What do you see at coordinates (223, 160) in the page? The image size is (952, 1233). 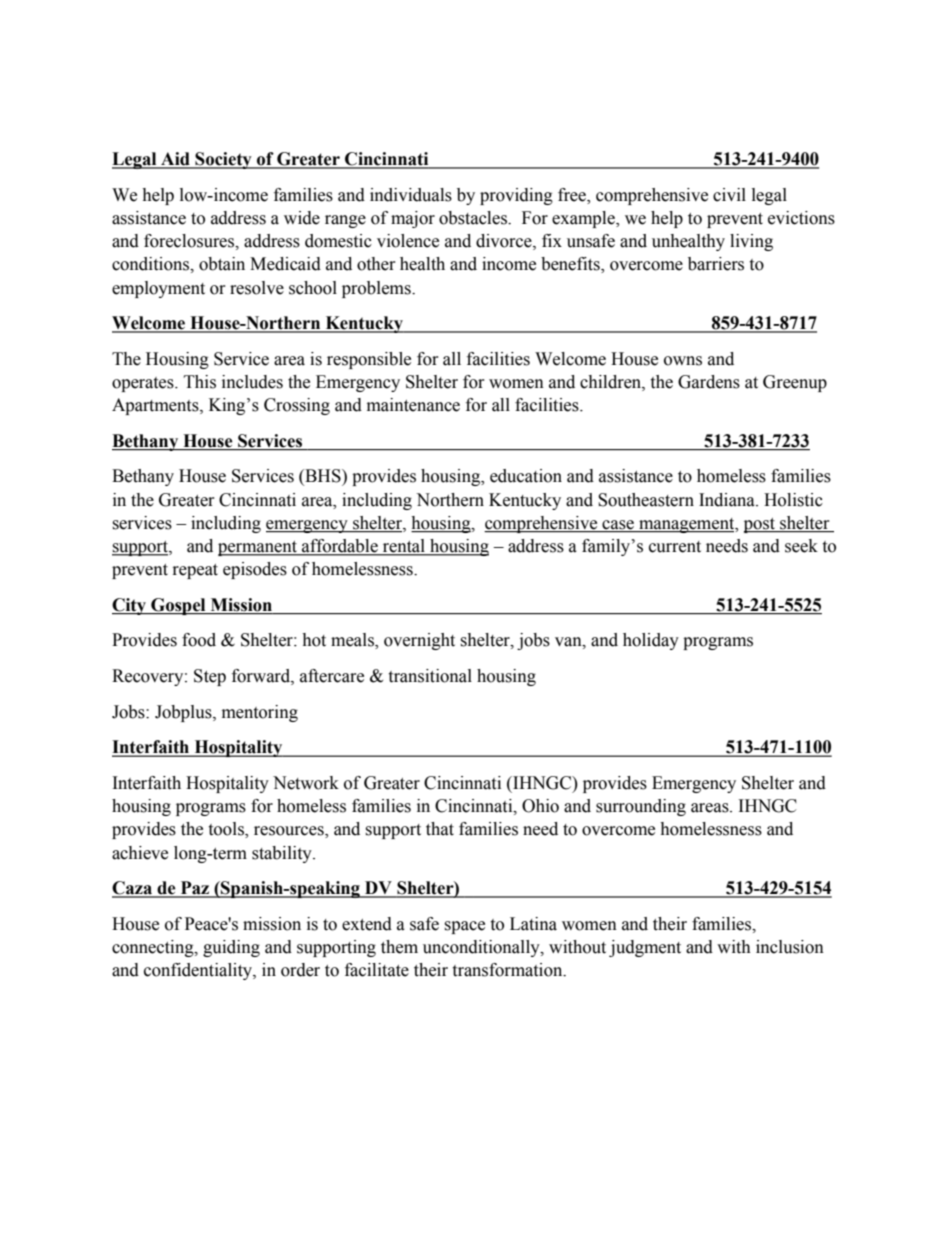 I see `Society` at bounding box center [223, 160].
